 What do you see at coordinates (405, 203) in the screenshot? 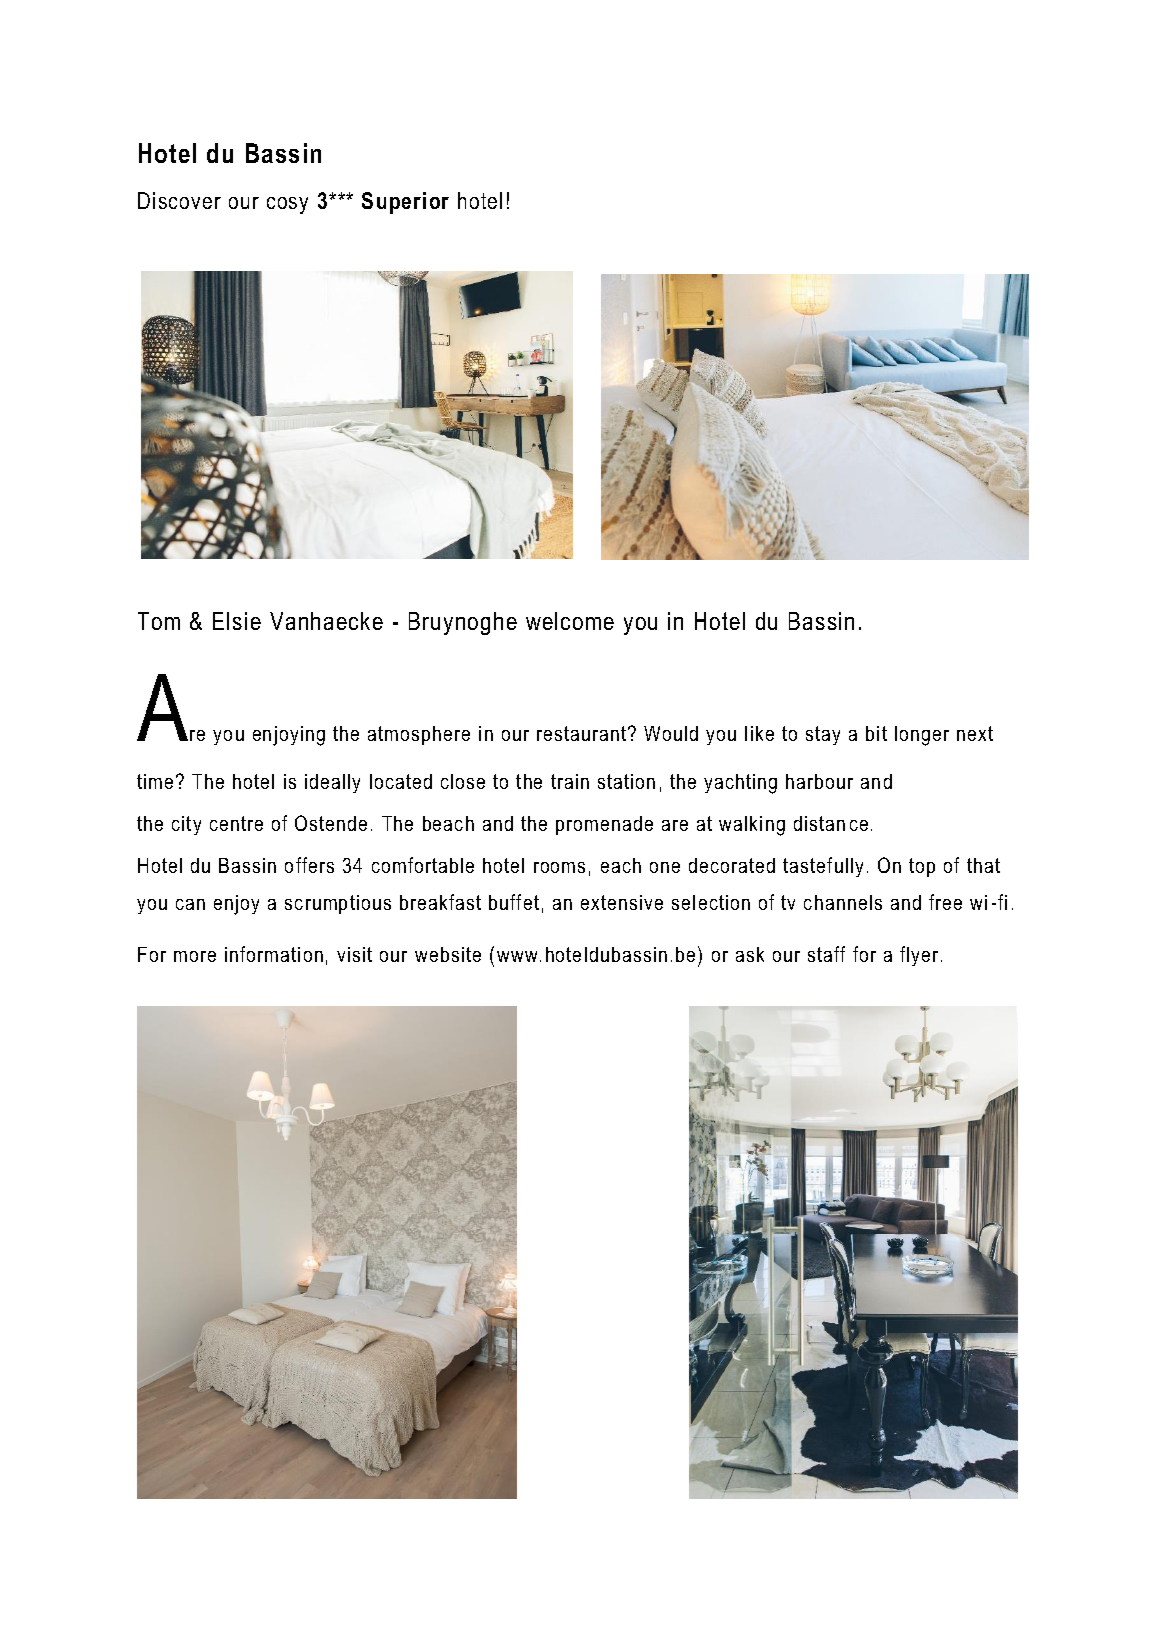
I see `Superior` at bounding box center [405, 203].
